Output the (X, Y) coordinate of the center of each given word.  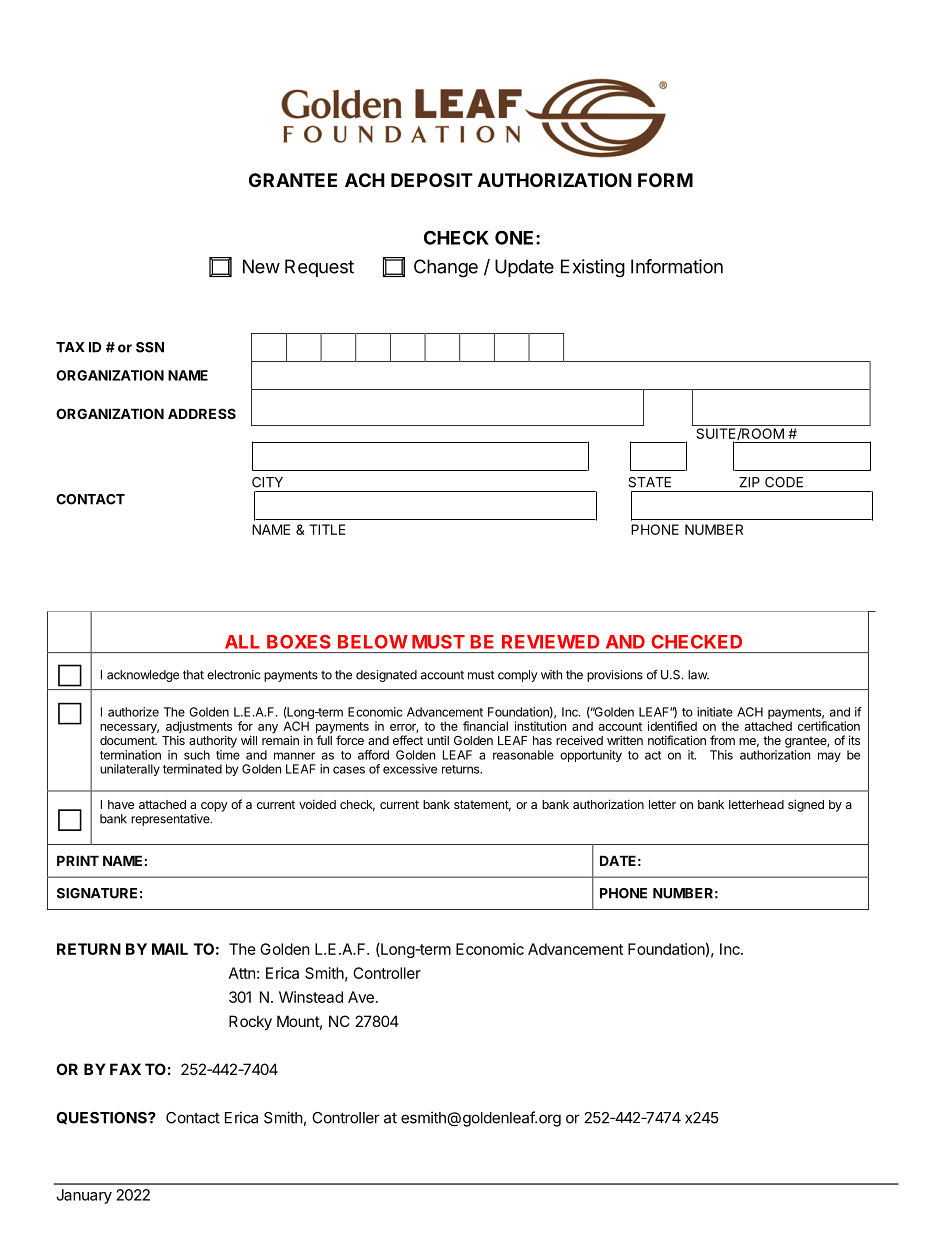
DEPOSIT (432, 180)
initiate (715, 712)
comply (518, 676)
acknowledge (143, 676)
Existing (593, 268)
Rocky (250, 1022)
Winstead (311, 997)
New (261, 266)
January (84, 1196)
